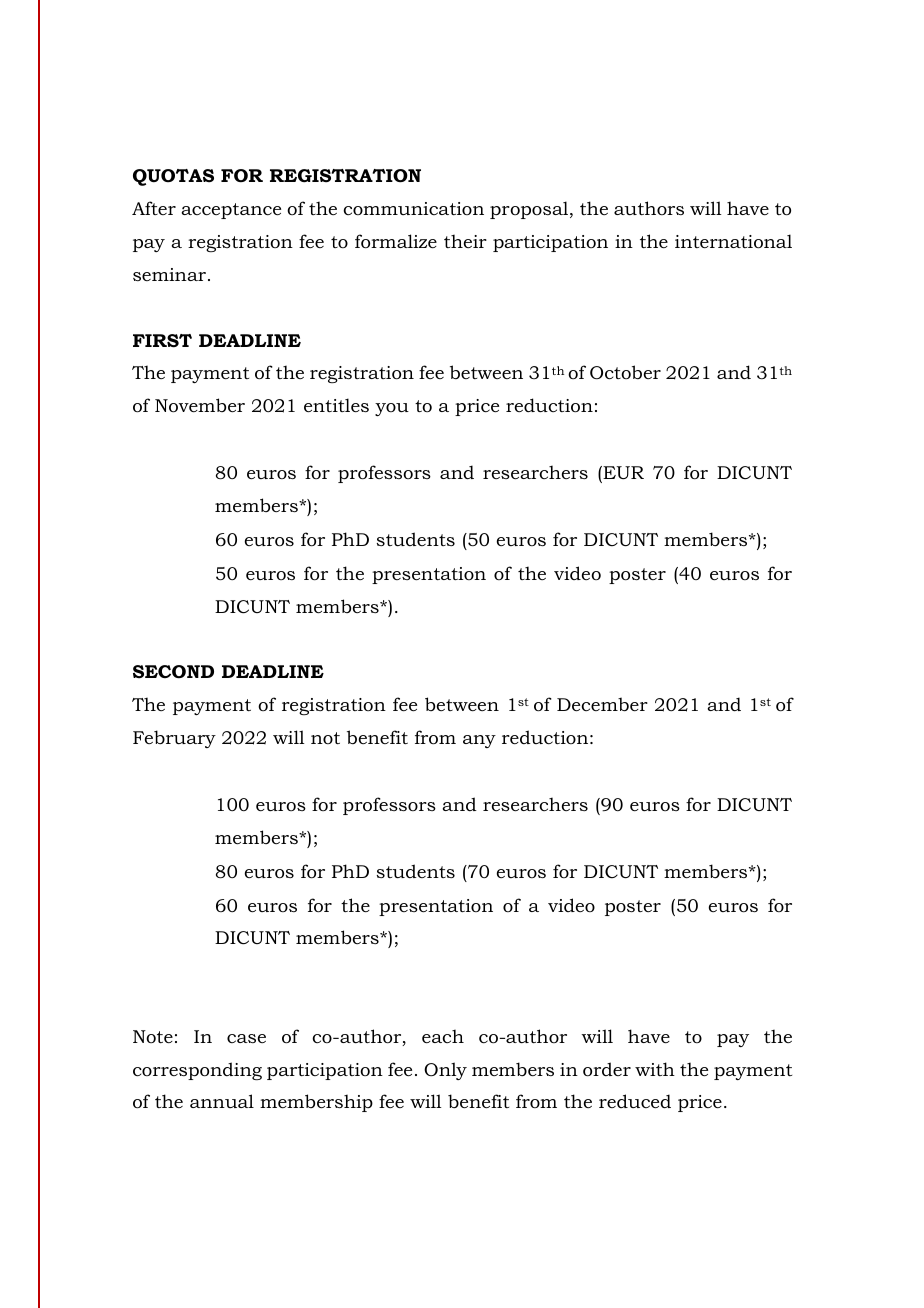 The image size is (924, 1308). What do you see at coordinates (200, 405) in the screenshot?
I see `November` at bounding box center [200, 405].
